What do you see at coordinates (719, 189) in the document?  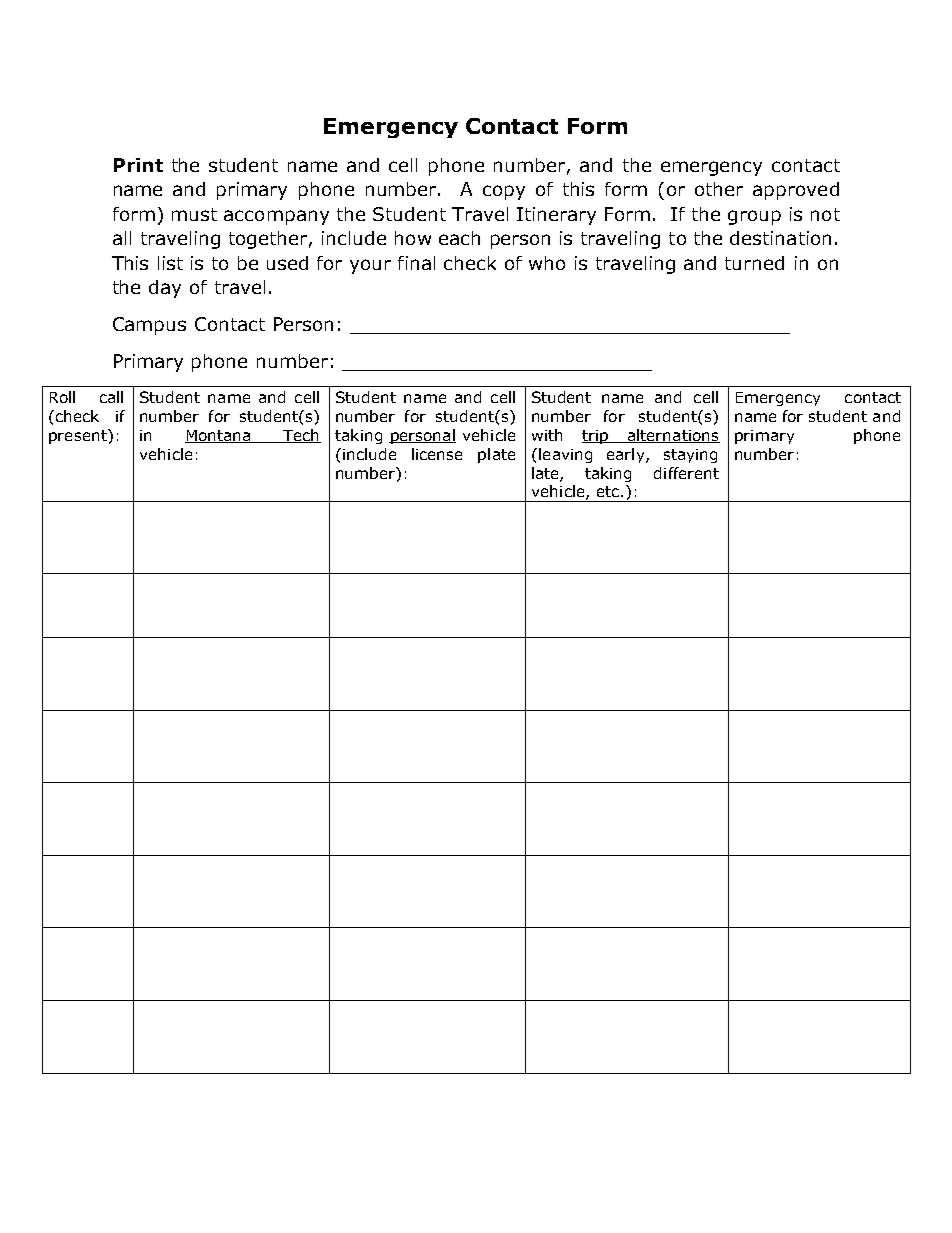 I see `other` at bounding box center [719, 189].
